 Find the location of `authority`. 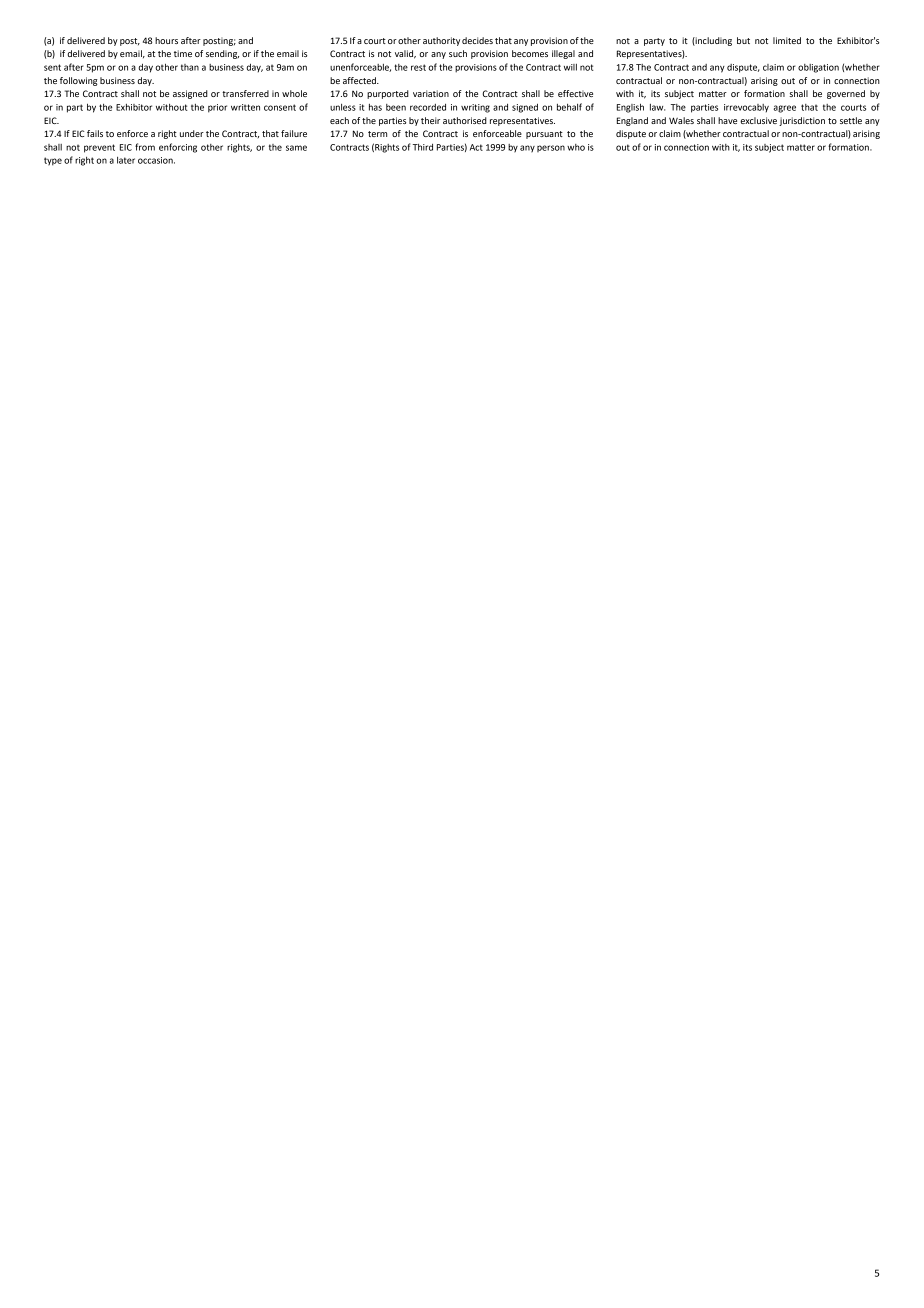

authority is located at coordinates (441, 41).
